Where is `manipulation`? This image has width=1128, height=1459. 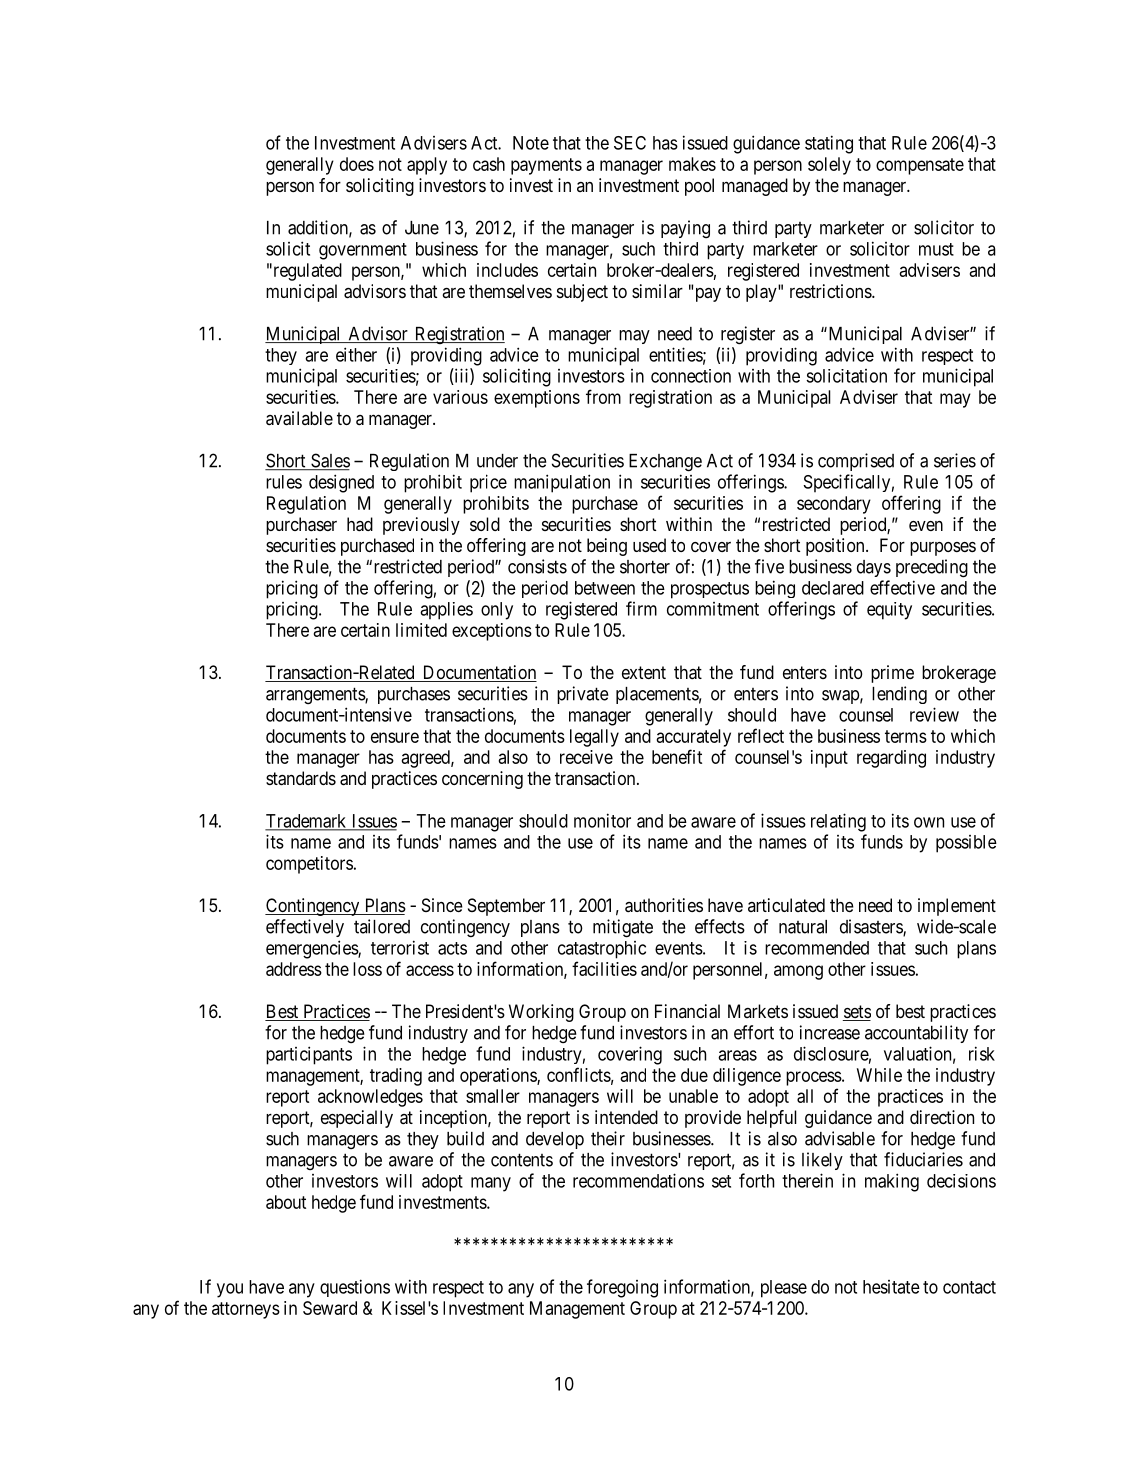 manipulation is located at coordinates (562, 483).
